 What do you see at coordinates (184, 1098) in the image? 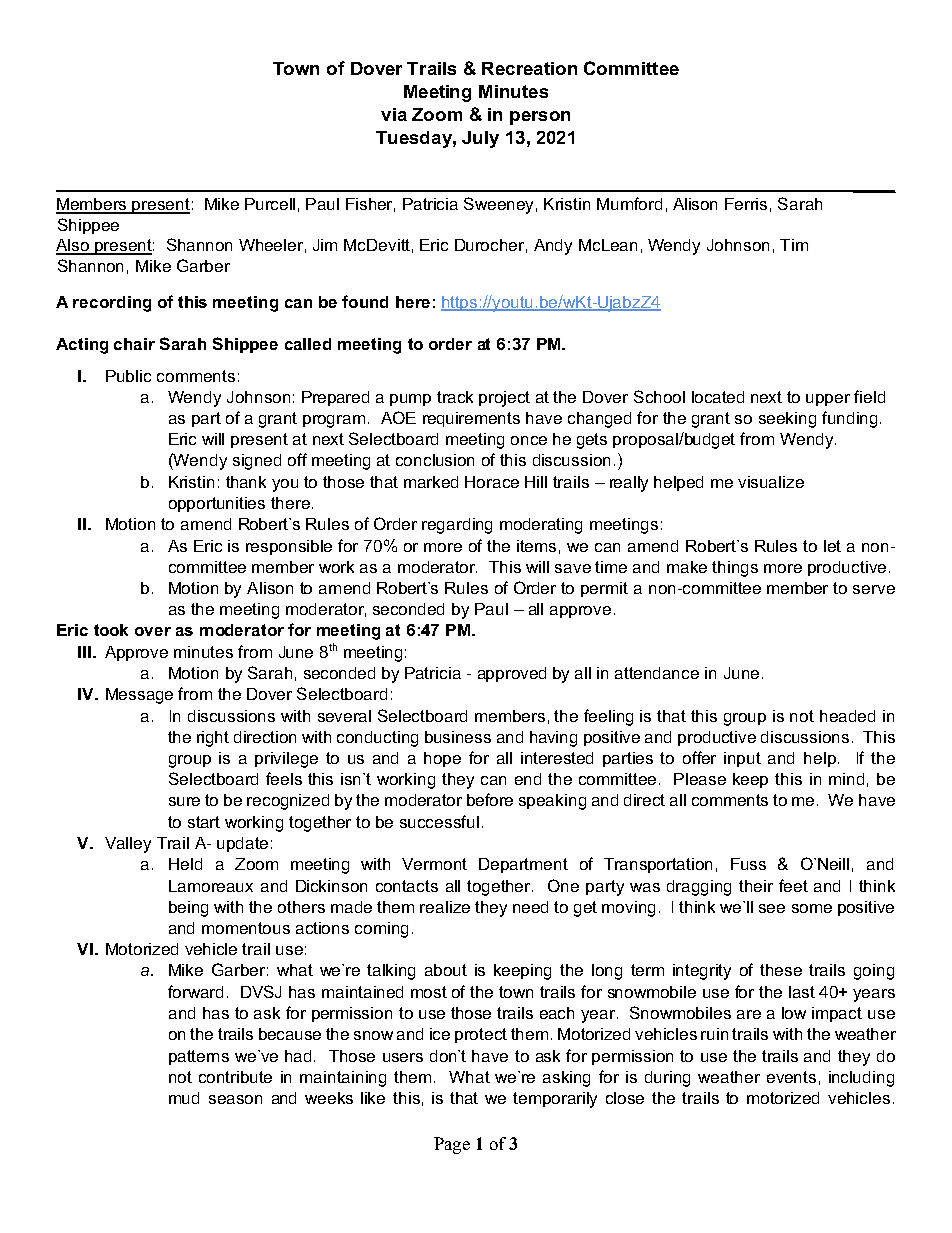
I see `mud` at bounding box center [184, 1098].
